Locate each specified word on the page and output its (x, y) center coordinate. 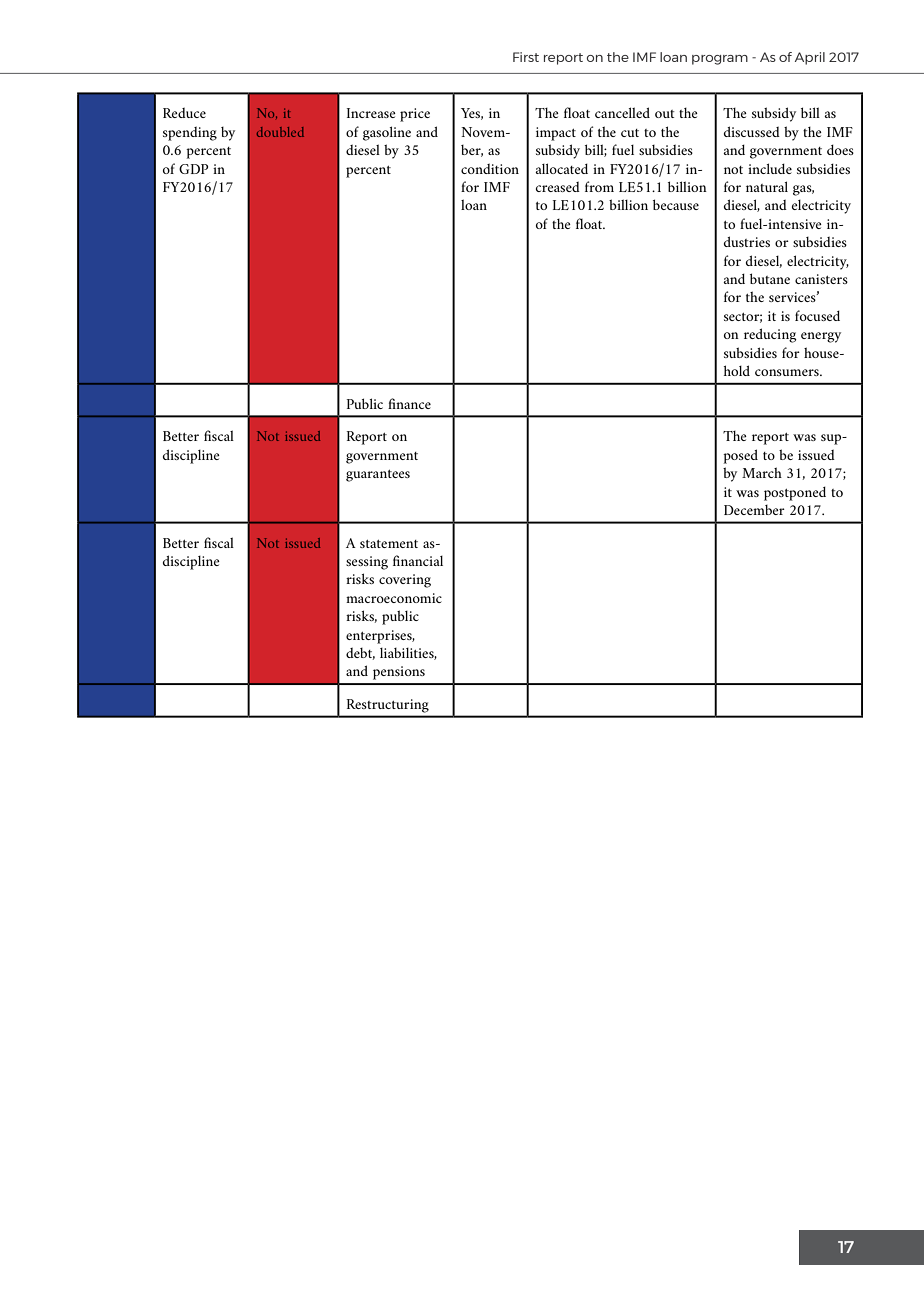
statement (389, 544)
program (720, 60)
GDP (193, 169)
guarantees (378, 476)
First (526, 57)
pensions (399, 673)
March (762, 472)
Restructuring (388, 706)
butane (770, 278)
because (676, 204)
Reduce (184, 112)
